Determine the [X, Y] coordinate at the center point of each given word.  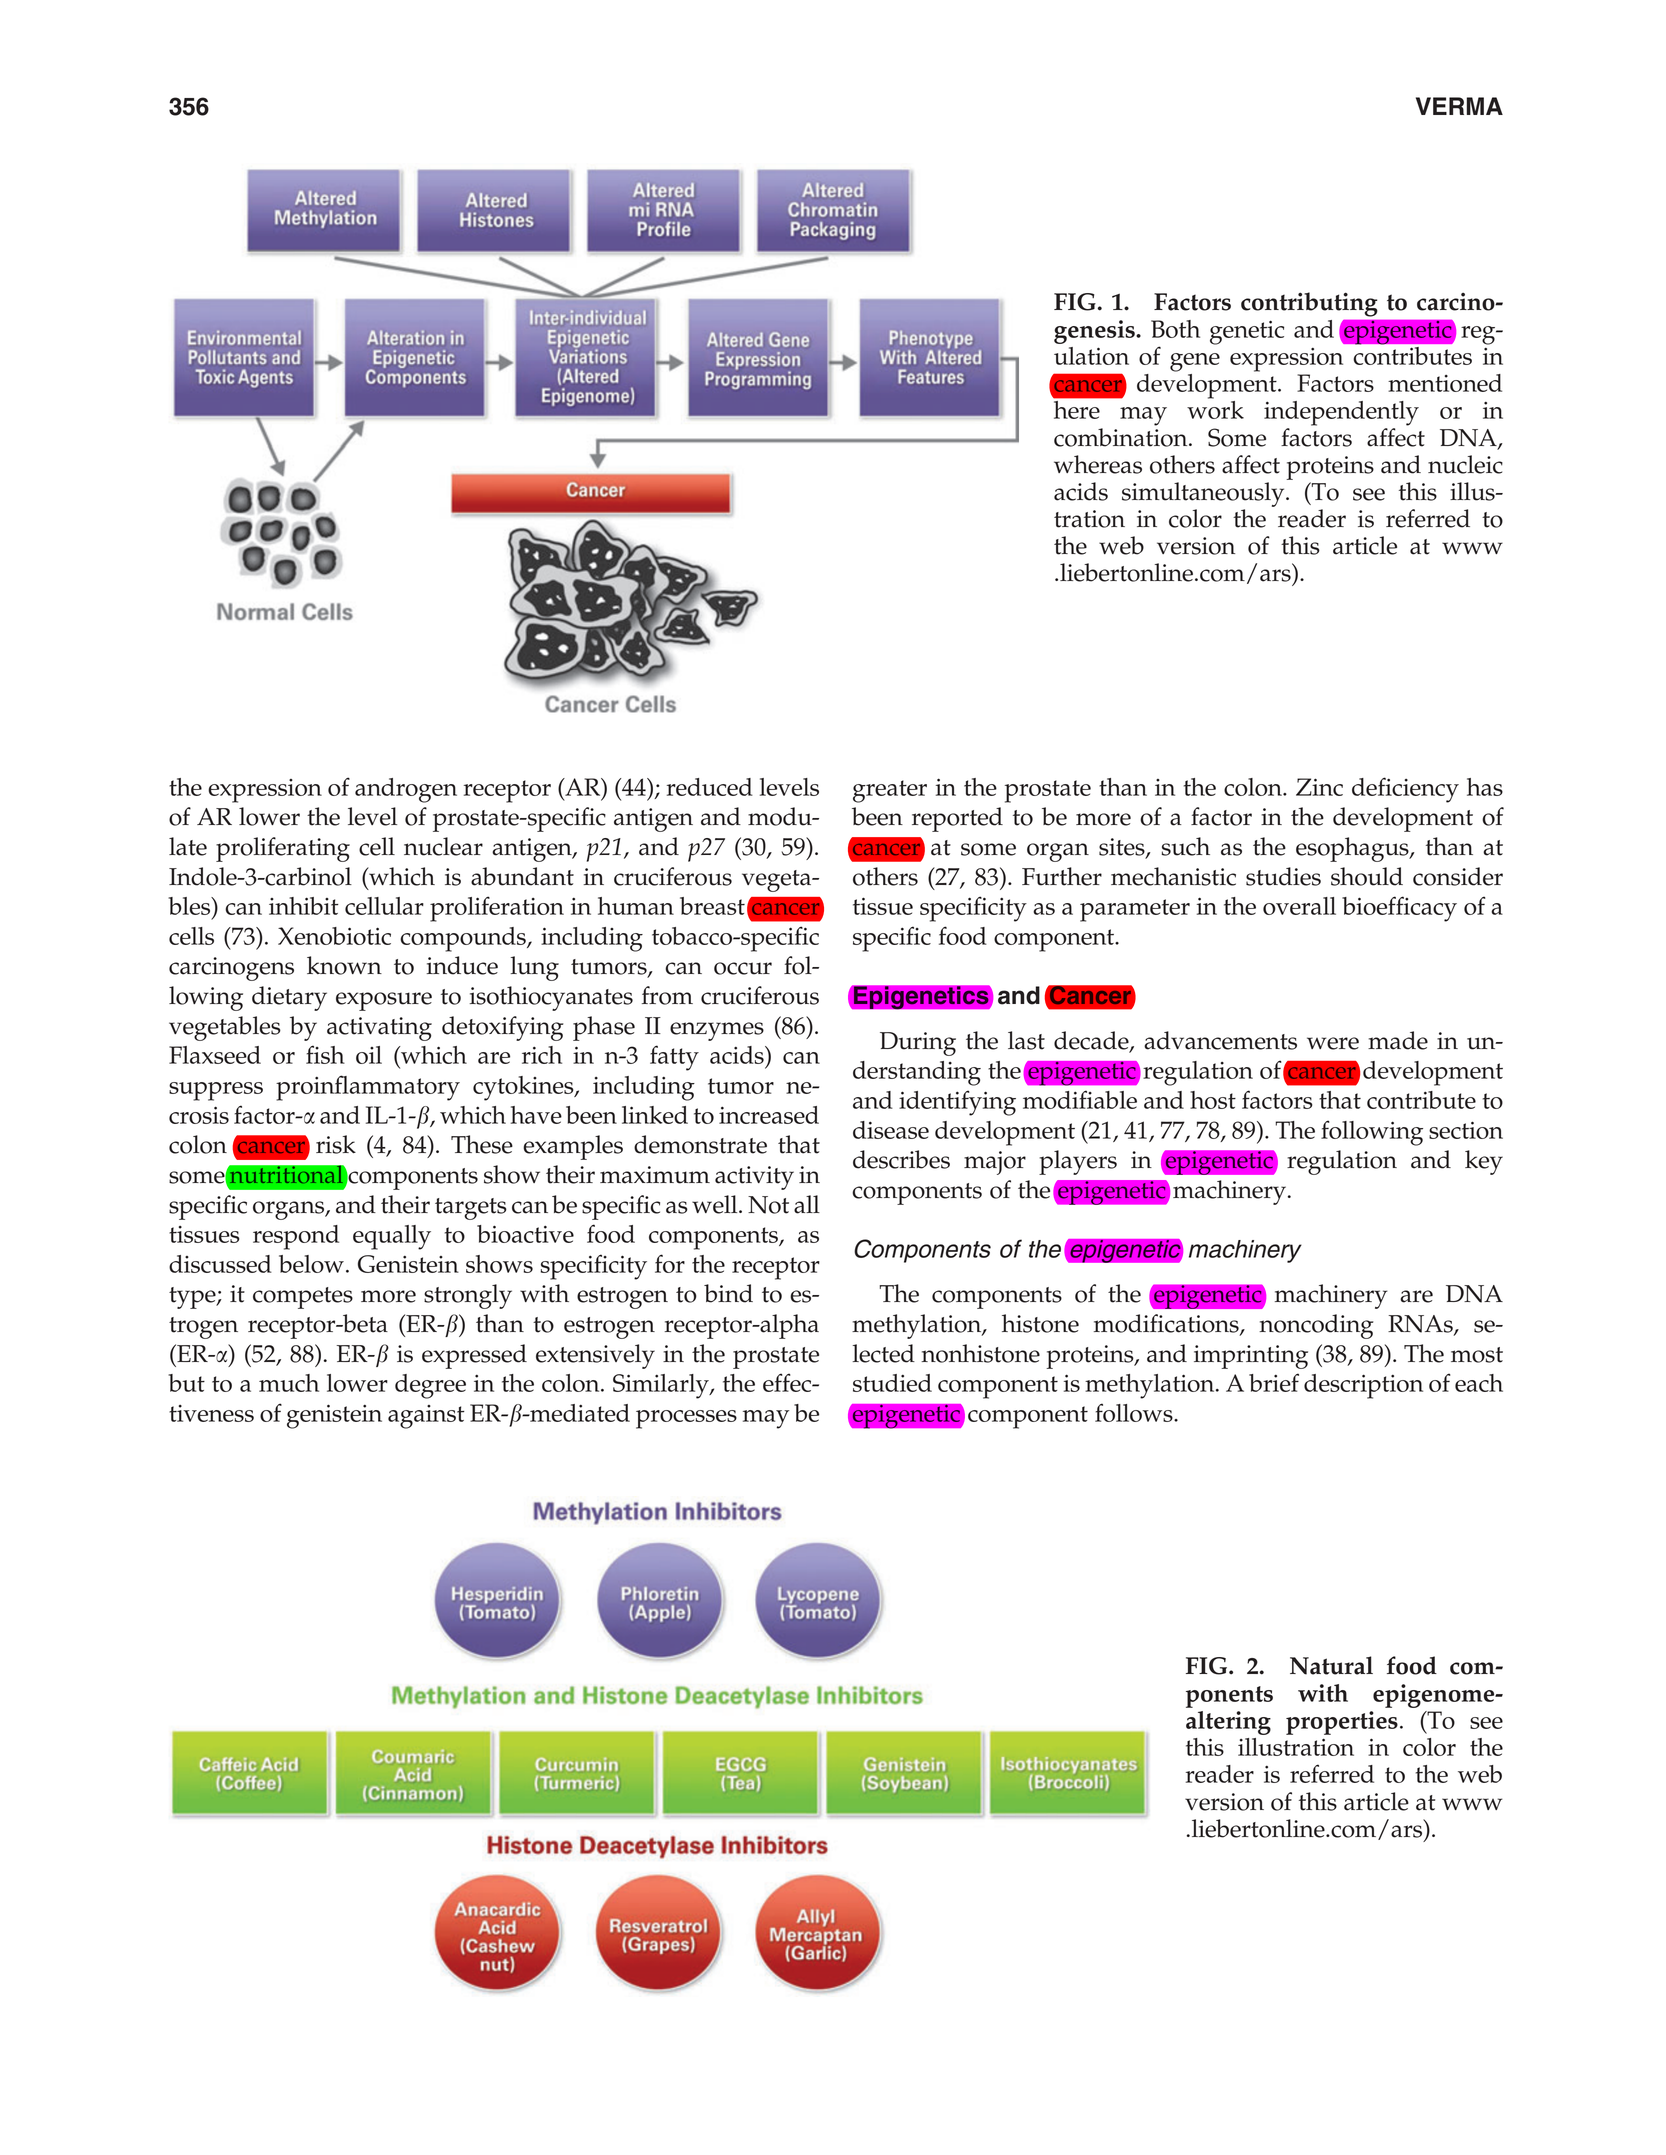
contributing [1309, 304]
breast [712, 906]
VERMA [1459, 106]
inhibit [304, 906]
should [1367, 876]
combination [1122, 437]
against [426, 1417]
